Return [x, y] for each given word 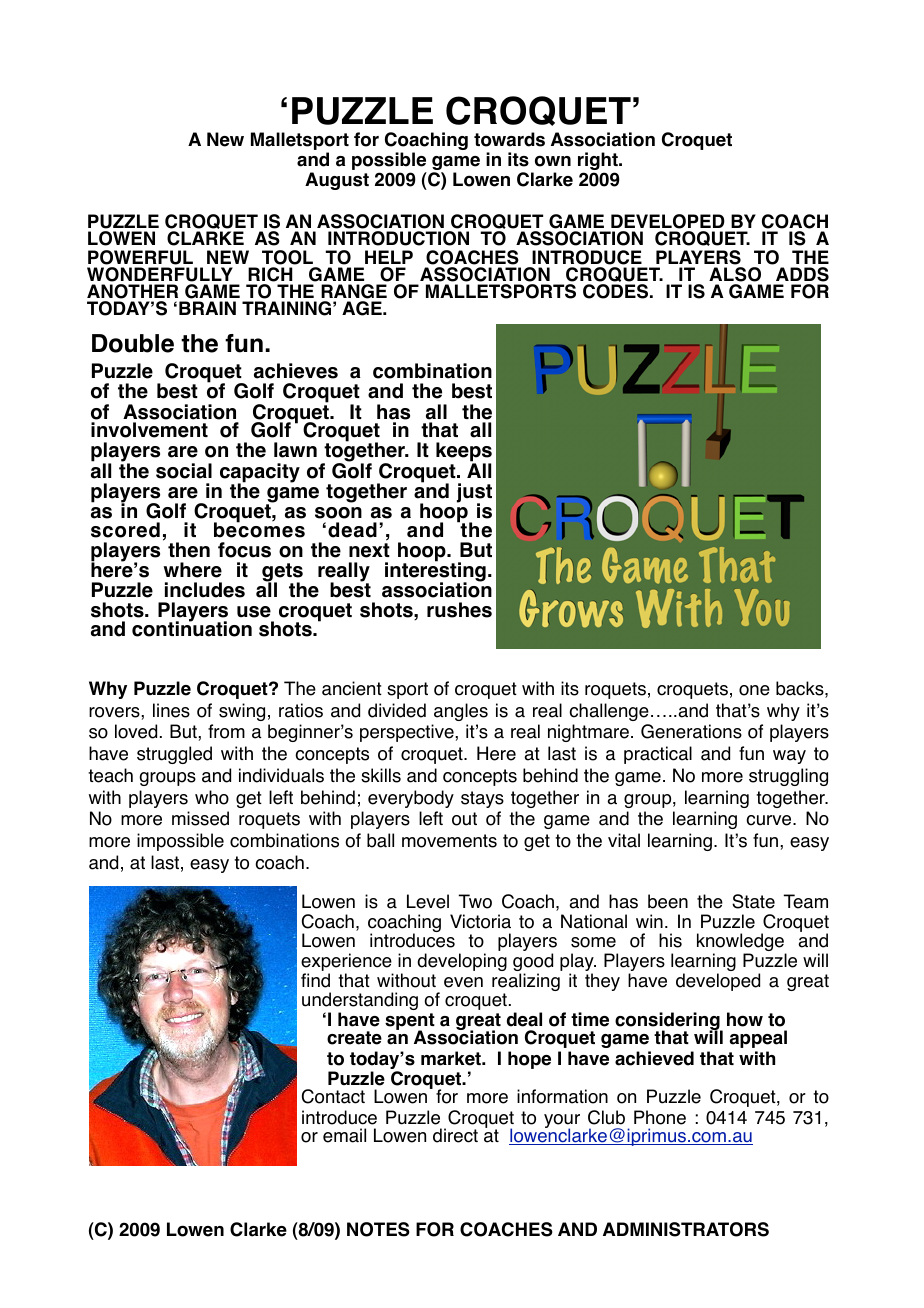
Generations [691, 731]
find [315, 980]
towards [509, 139]
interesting [435, 572]
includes [205, 590]
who [212, 797]
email [344, 1135]
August [337, 181]
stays [482, 799]
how [745, 1019]
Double [133, 343]
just [474, 494]
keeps [464, 453]
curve [770, 820]
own [553, 161]
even [463, 982]
